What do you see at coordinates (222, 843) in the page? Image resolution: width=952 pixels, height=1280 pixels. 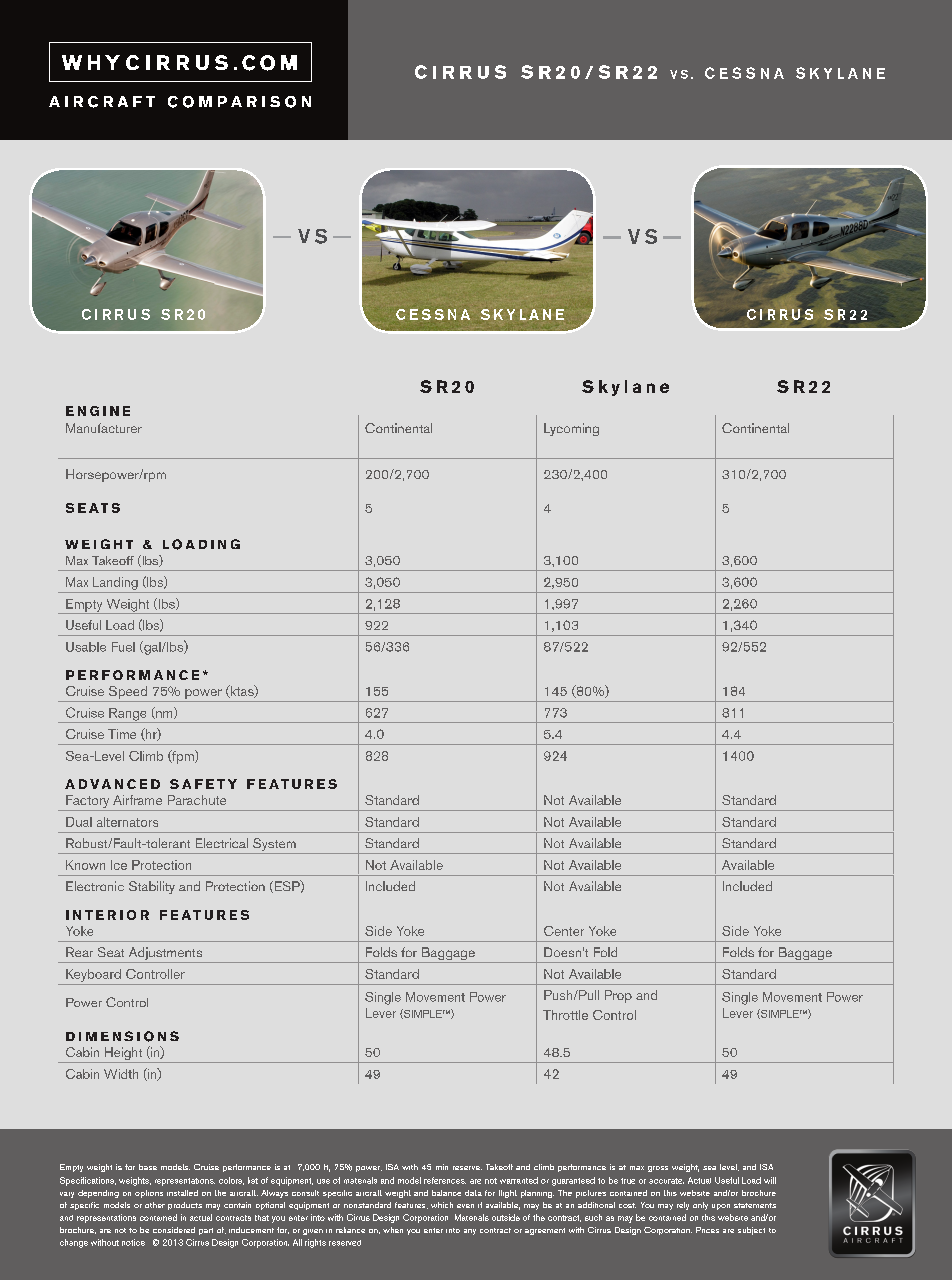 I see `Electrical` at bounding box center [222, 843].
